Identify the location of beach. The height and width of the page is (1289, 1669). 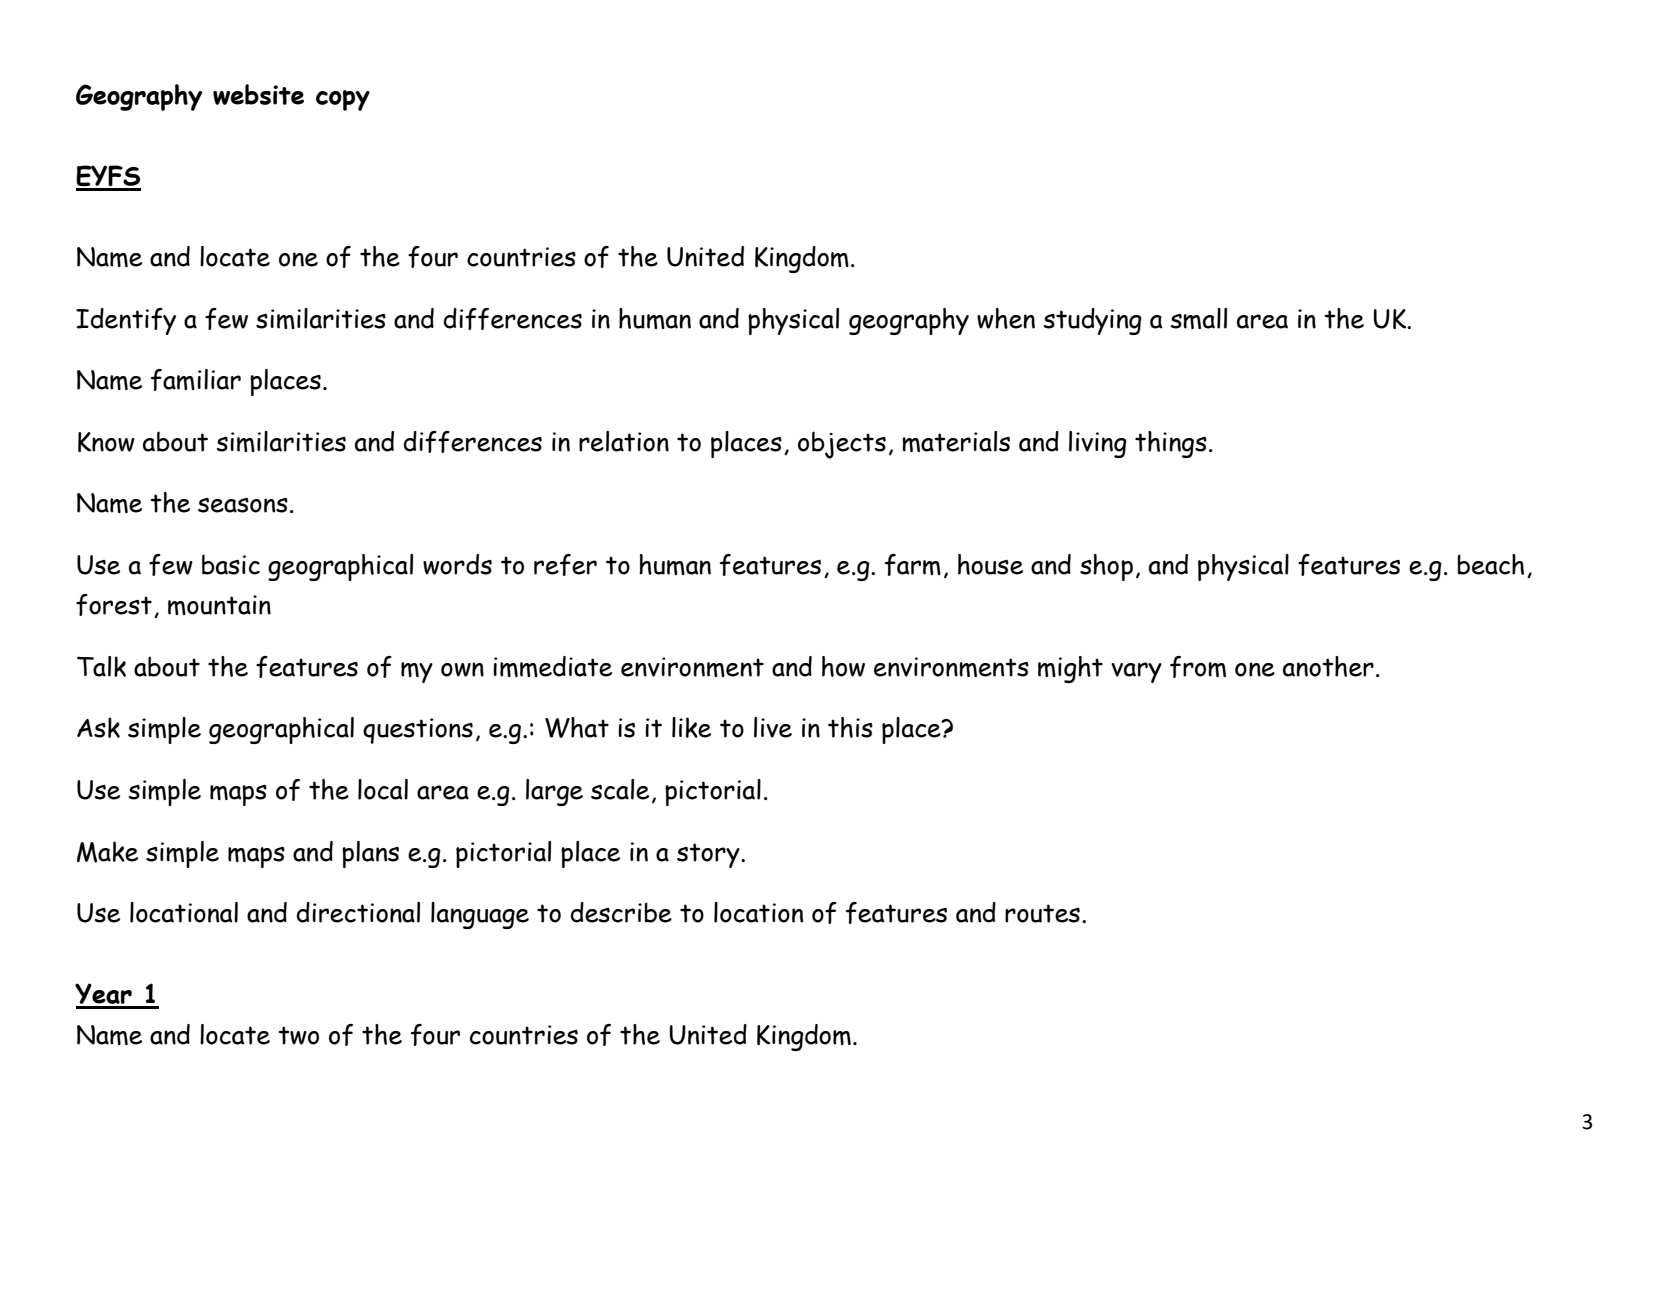
(1490, 564).
